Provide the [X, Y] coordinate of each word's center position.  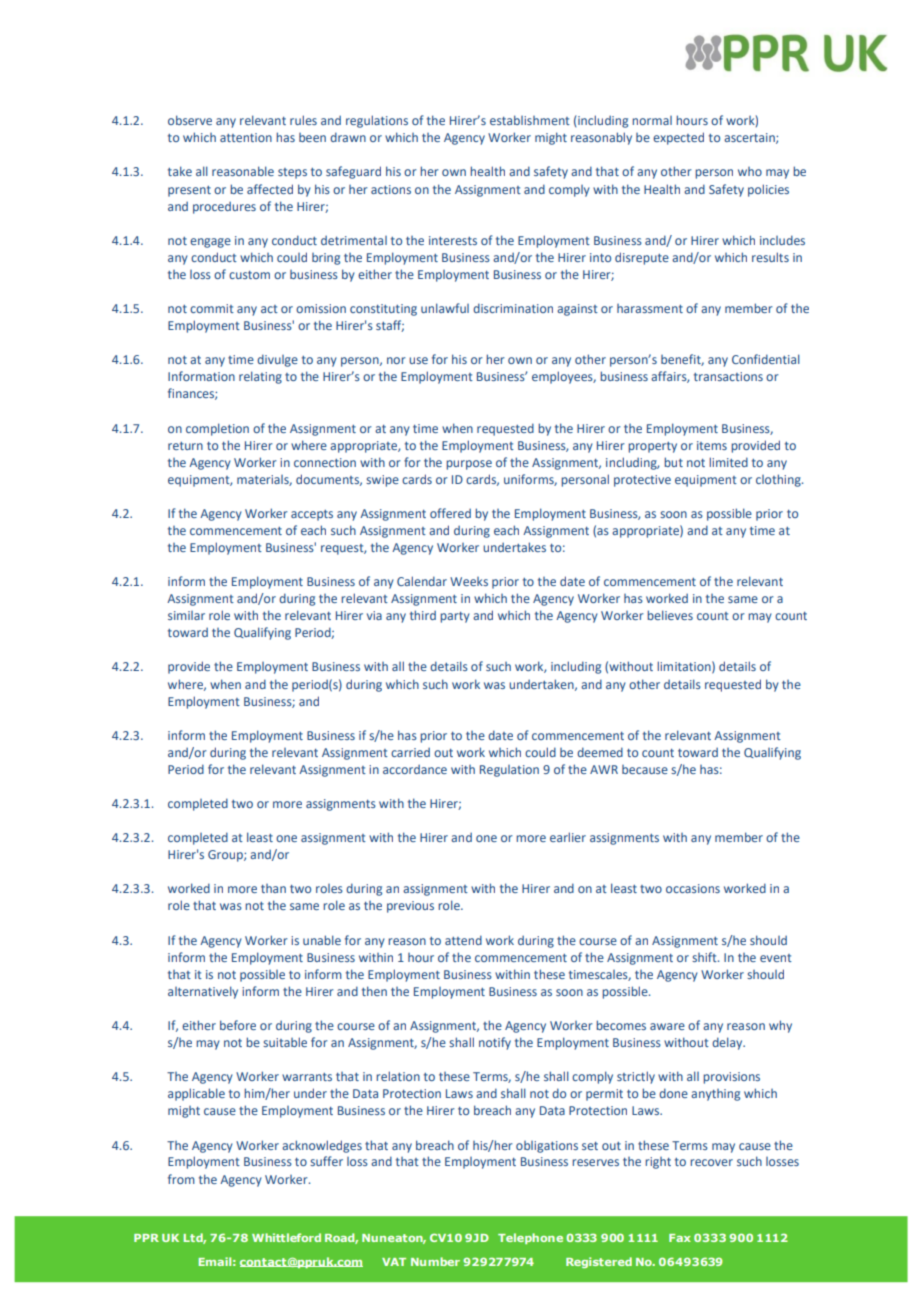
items [712, 445]
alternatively [203, 992]
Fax [680, 1238]
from [181, 1179]
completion [217, 429]
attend [463, 940]
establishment [530, 120]
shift [705, 957]
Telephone [530, 1238]
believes [670, 615]
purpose [469, 465]
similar [186, 615]
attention [246, 137]
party [455, 617]
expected [678, 138]
